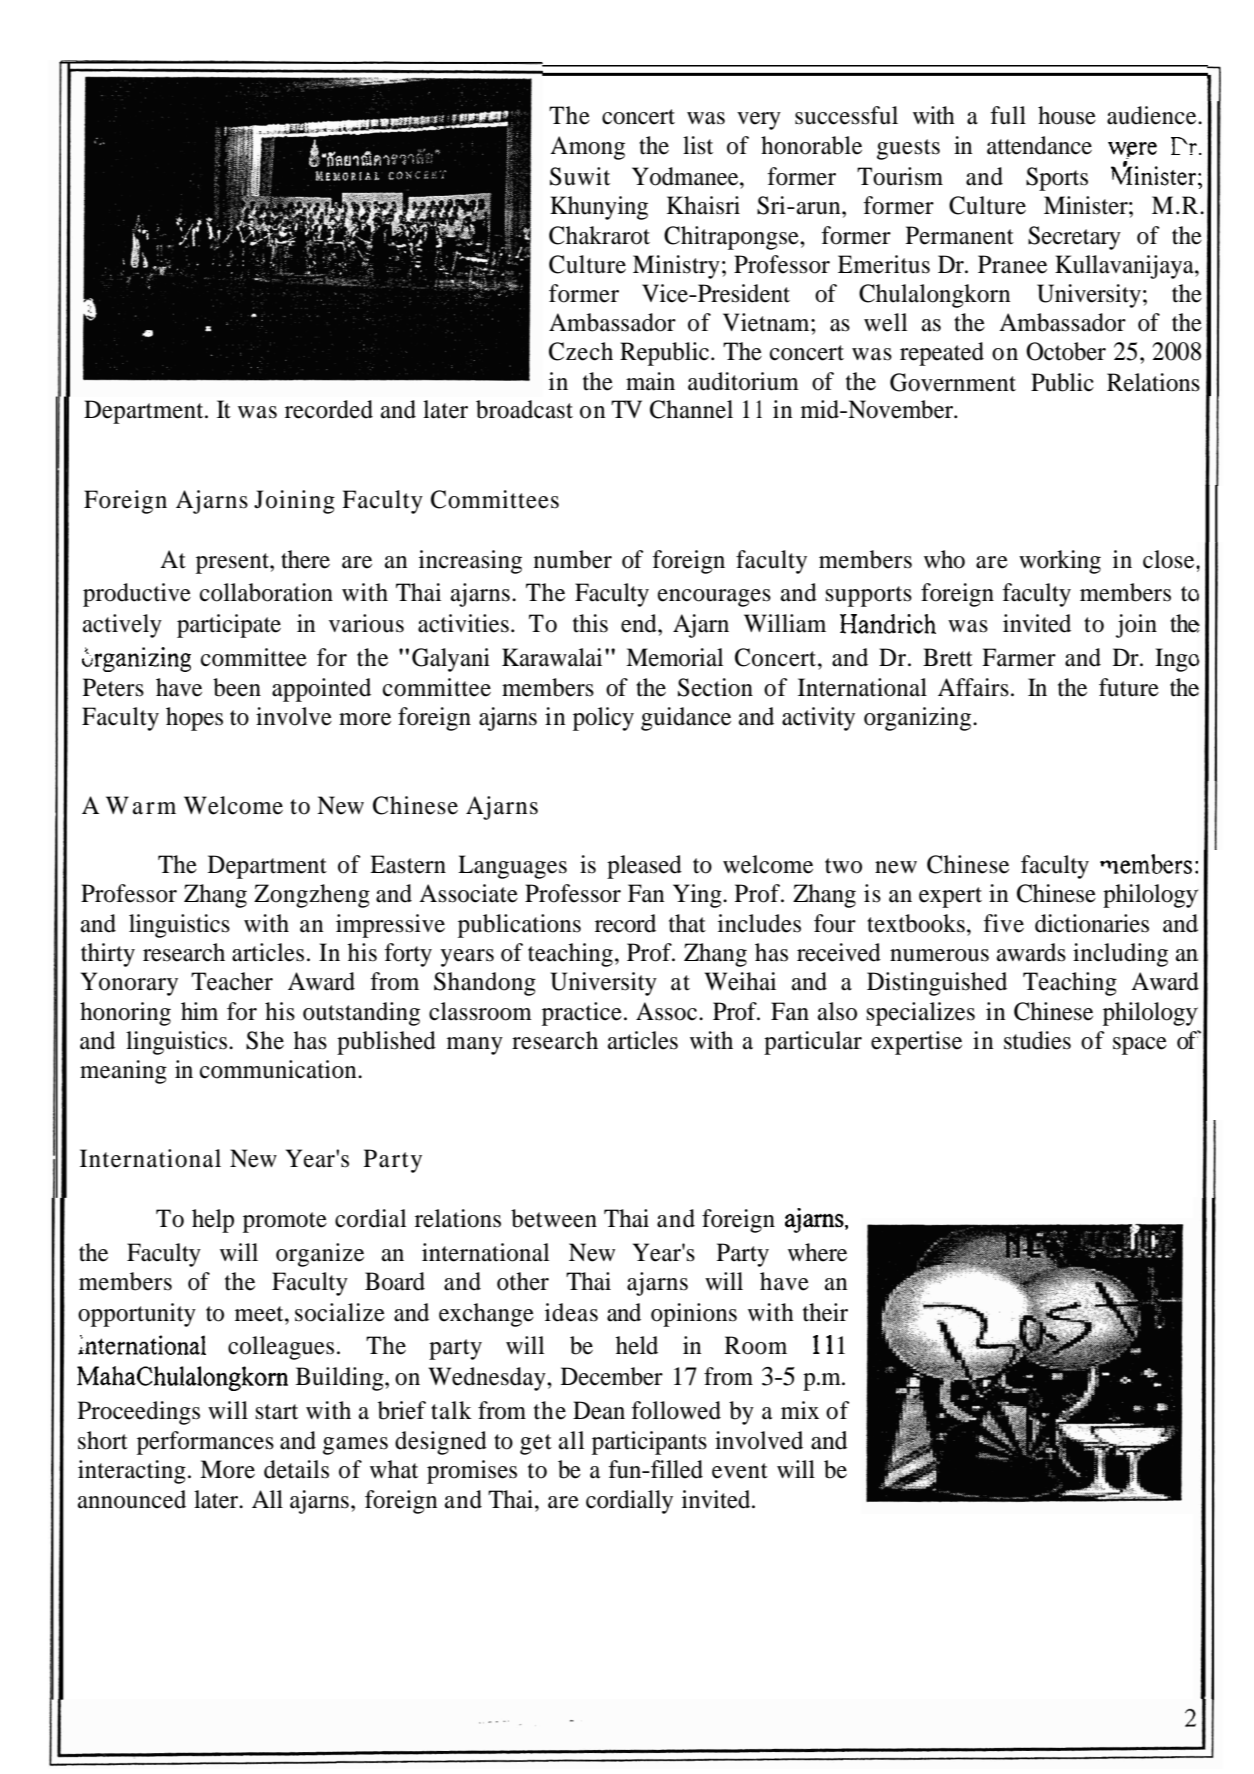 This screenshot has height=1774, width=1254. I want to click on attendance, so click(1039, 145).
